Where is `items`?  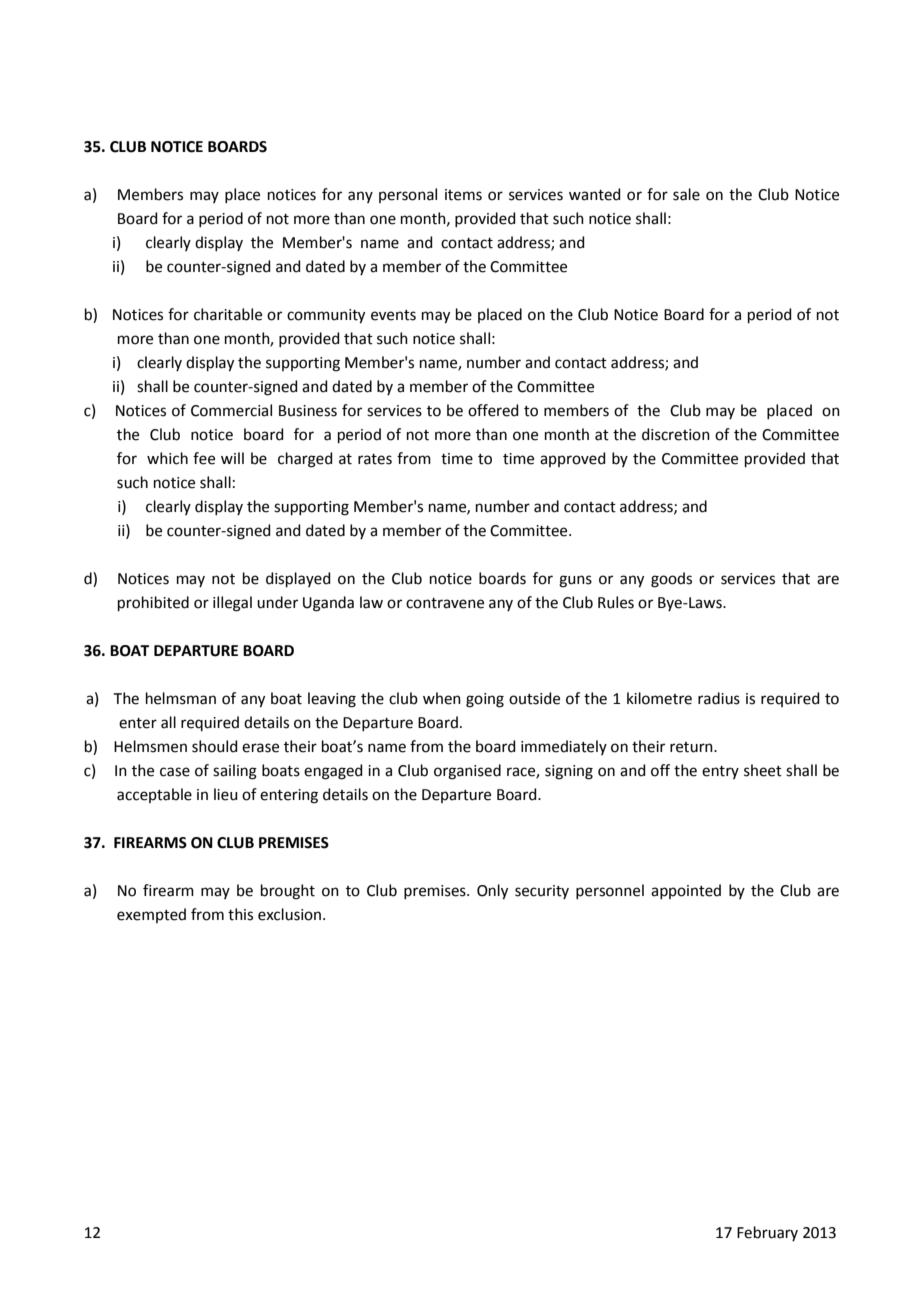
items is located at coordinates (463, 195).
